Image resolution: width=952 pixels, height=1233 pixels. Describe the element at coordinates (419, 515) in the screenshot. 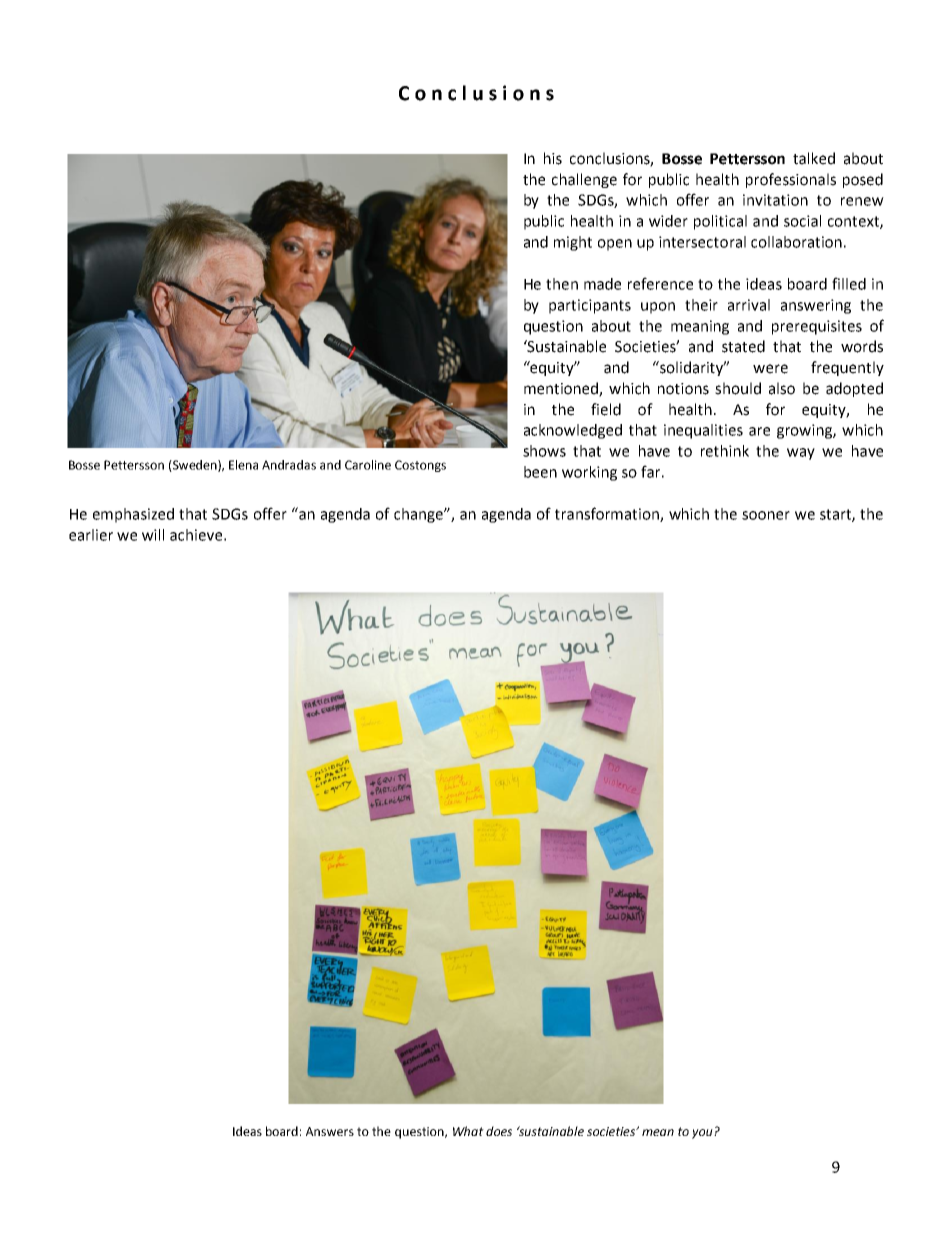

I see `change` at that location.
